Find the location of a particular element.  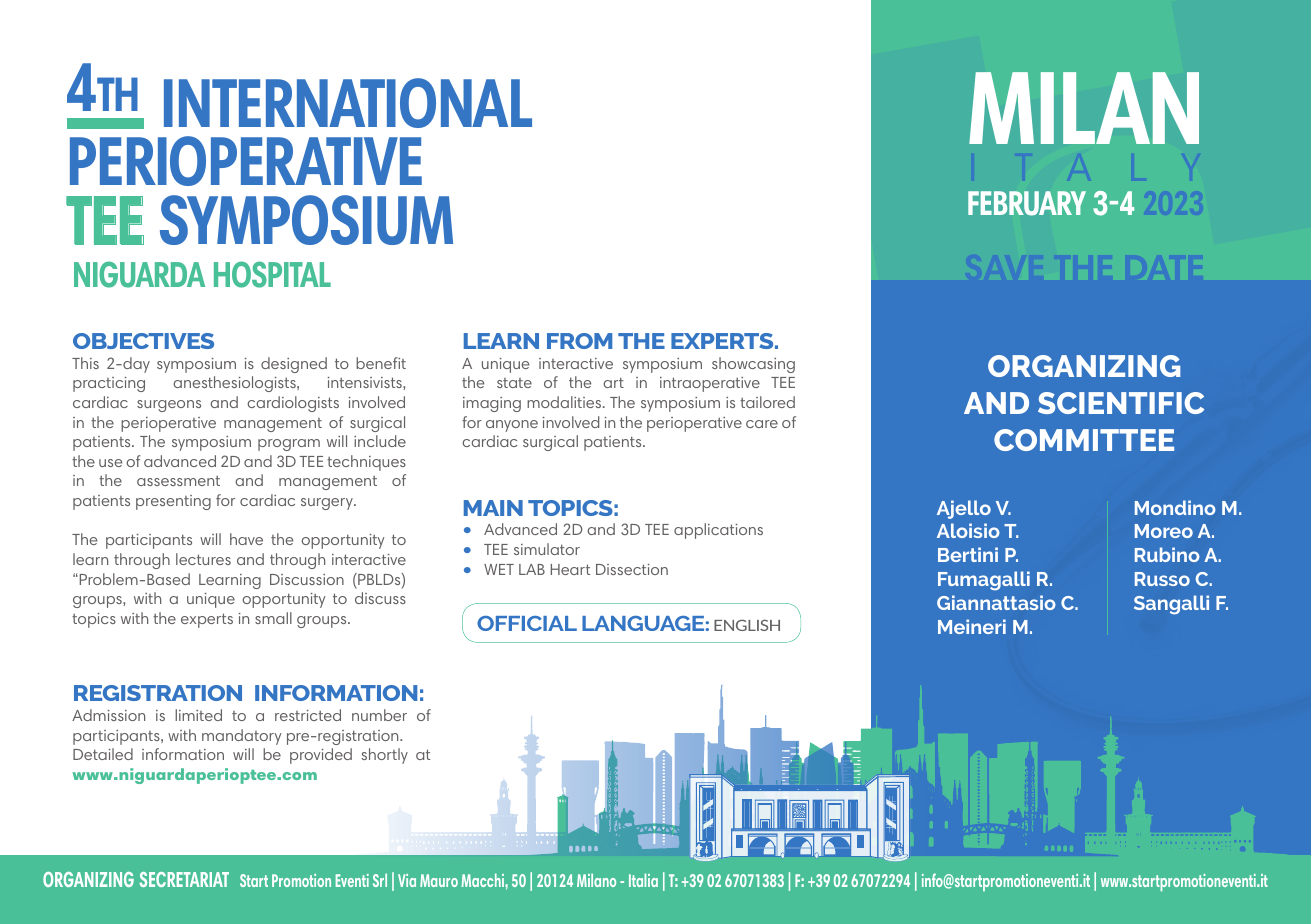

INTERNATIONAL is located at coordinates (348, 103).
